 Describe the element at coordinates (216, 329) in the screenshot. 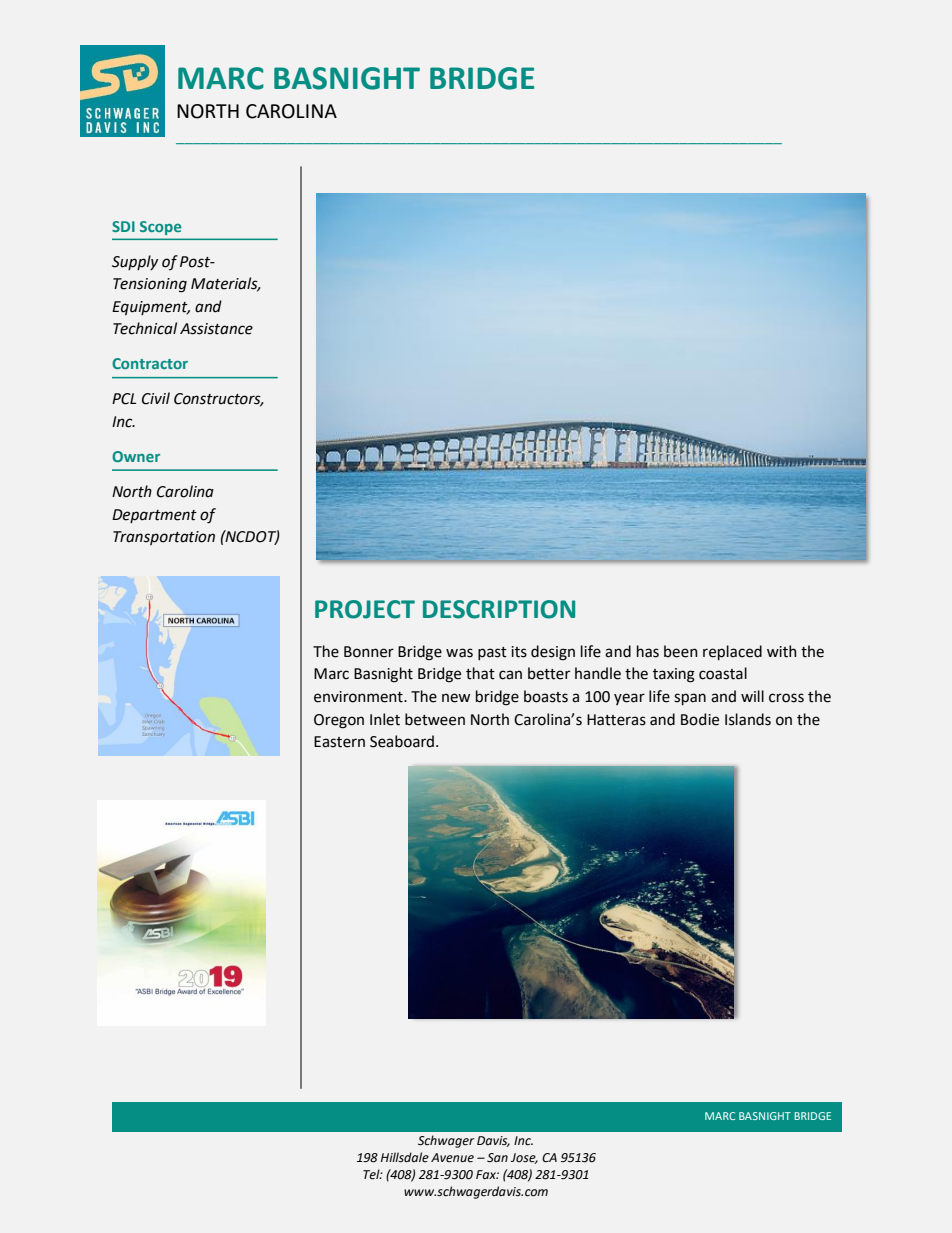

I see `Assistance` at that location.
